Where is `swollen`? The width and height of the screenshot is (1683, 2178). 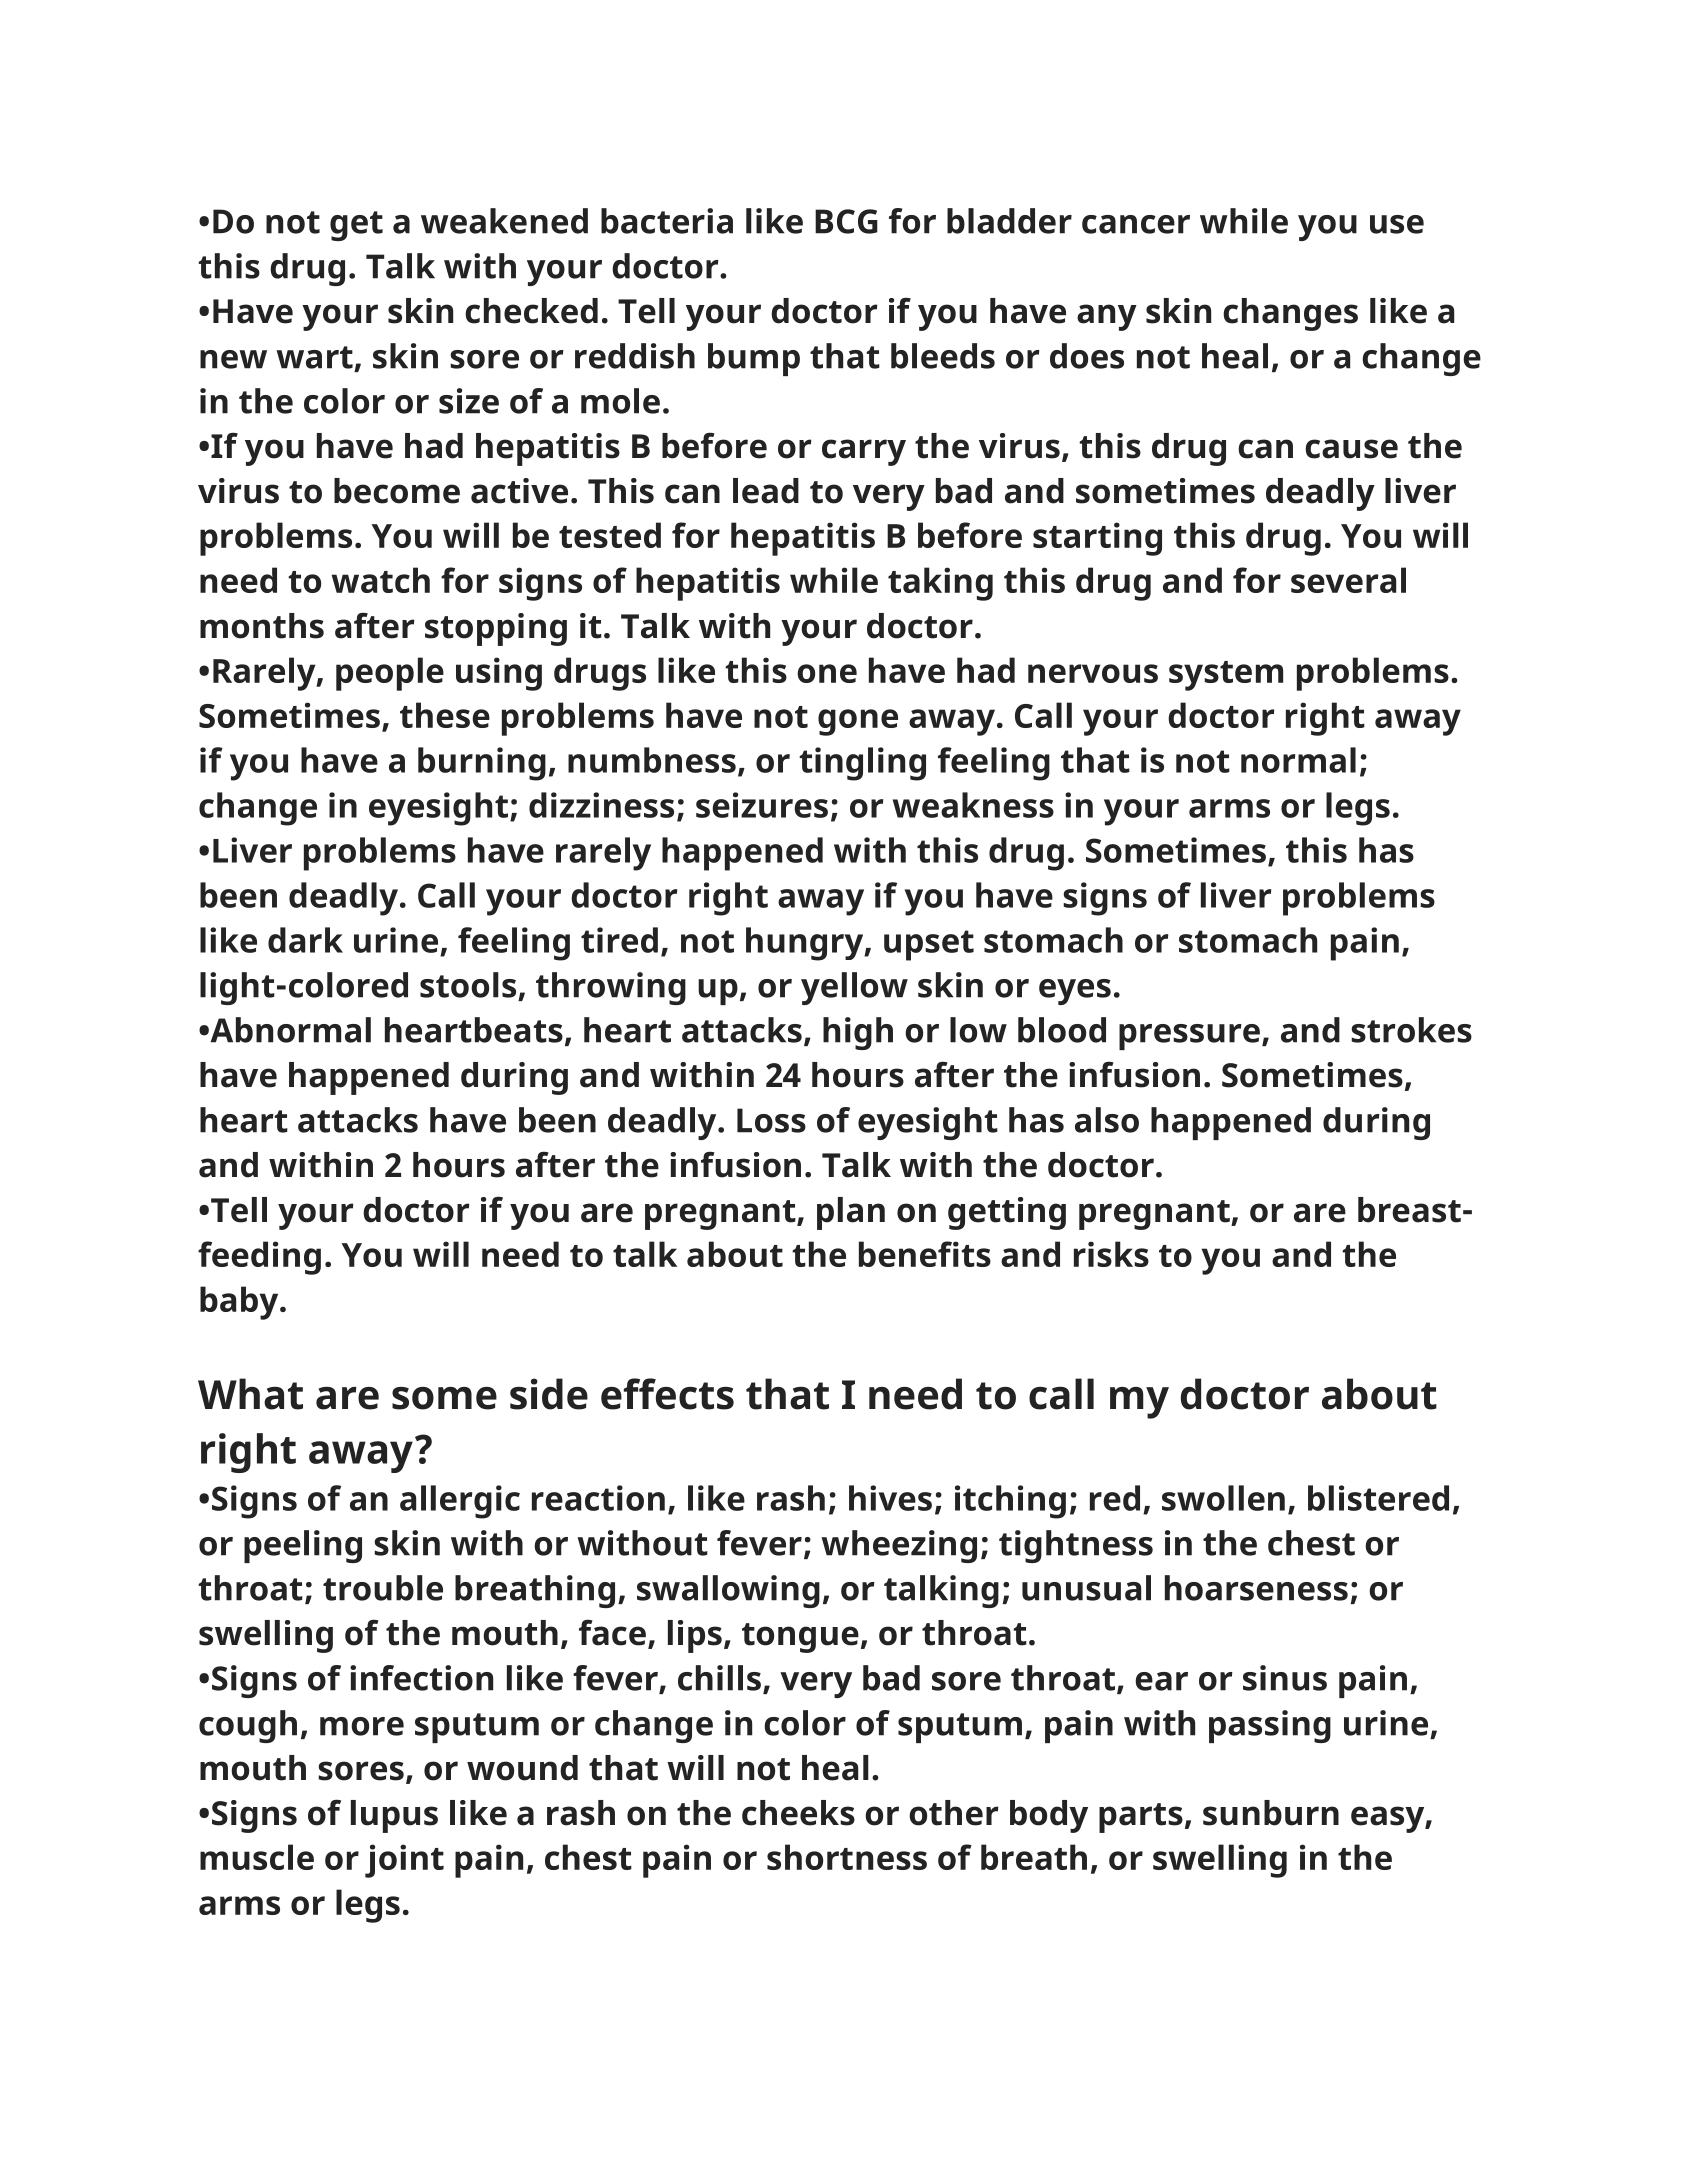 swollen is located at coordinates (1223, 1498).
